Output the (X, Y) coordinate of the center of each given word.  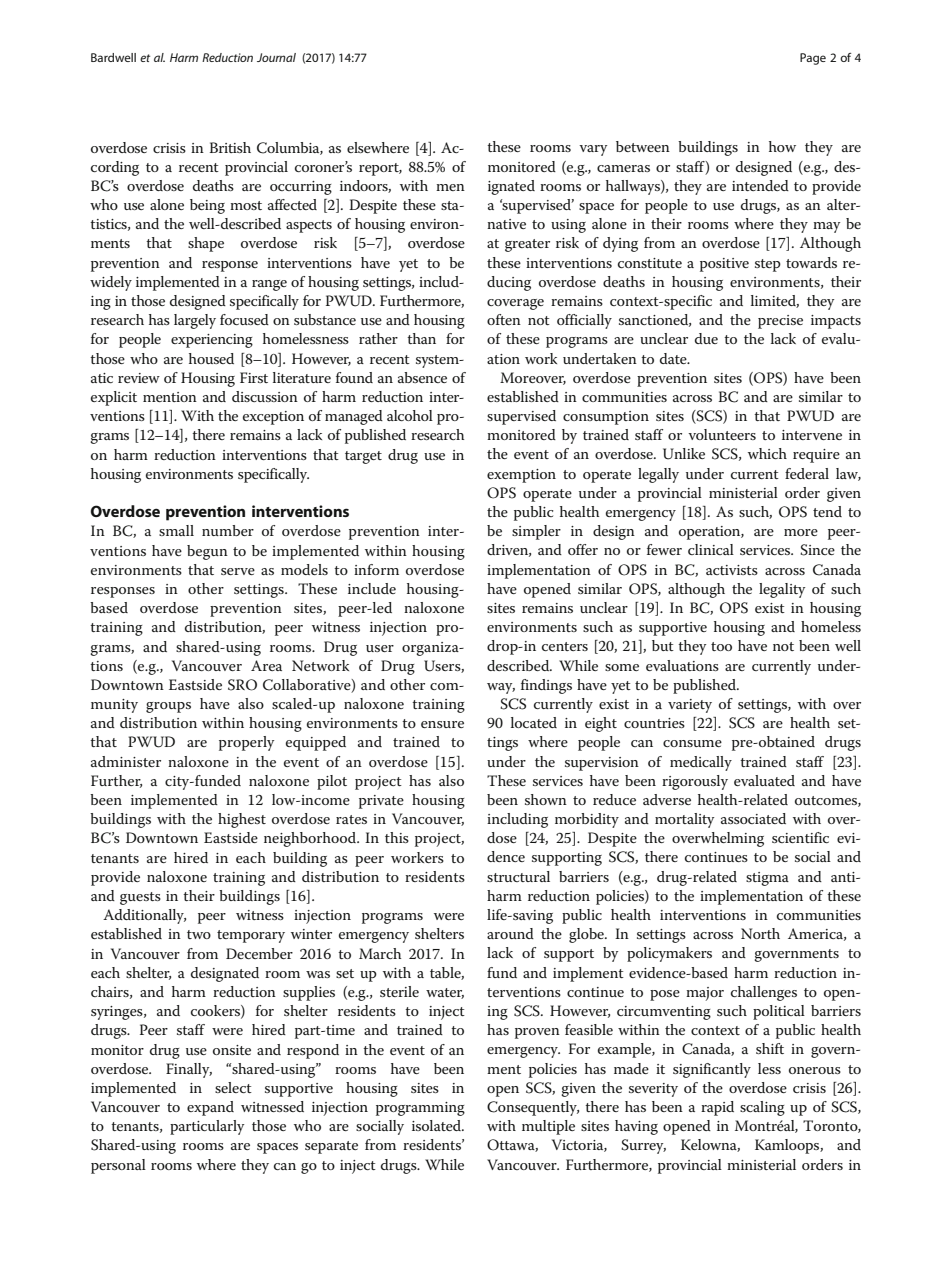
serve (238, 571)
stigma (767, 879)
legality (782, 590)
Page (813, 59)
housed (211, 358)
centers (565, 646)
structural (518, 876)
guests (140, 898)
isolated (438, 1125)
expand (210, 1108)
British (230, 147)
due (706, 338)
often (504, 319)
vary (593, 150)
